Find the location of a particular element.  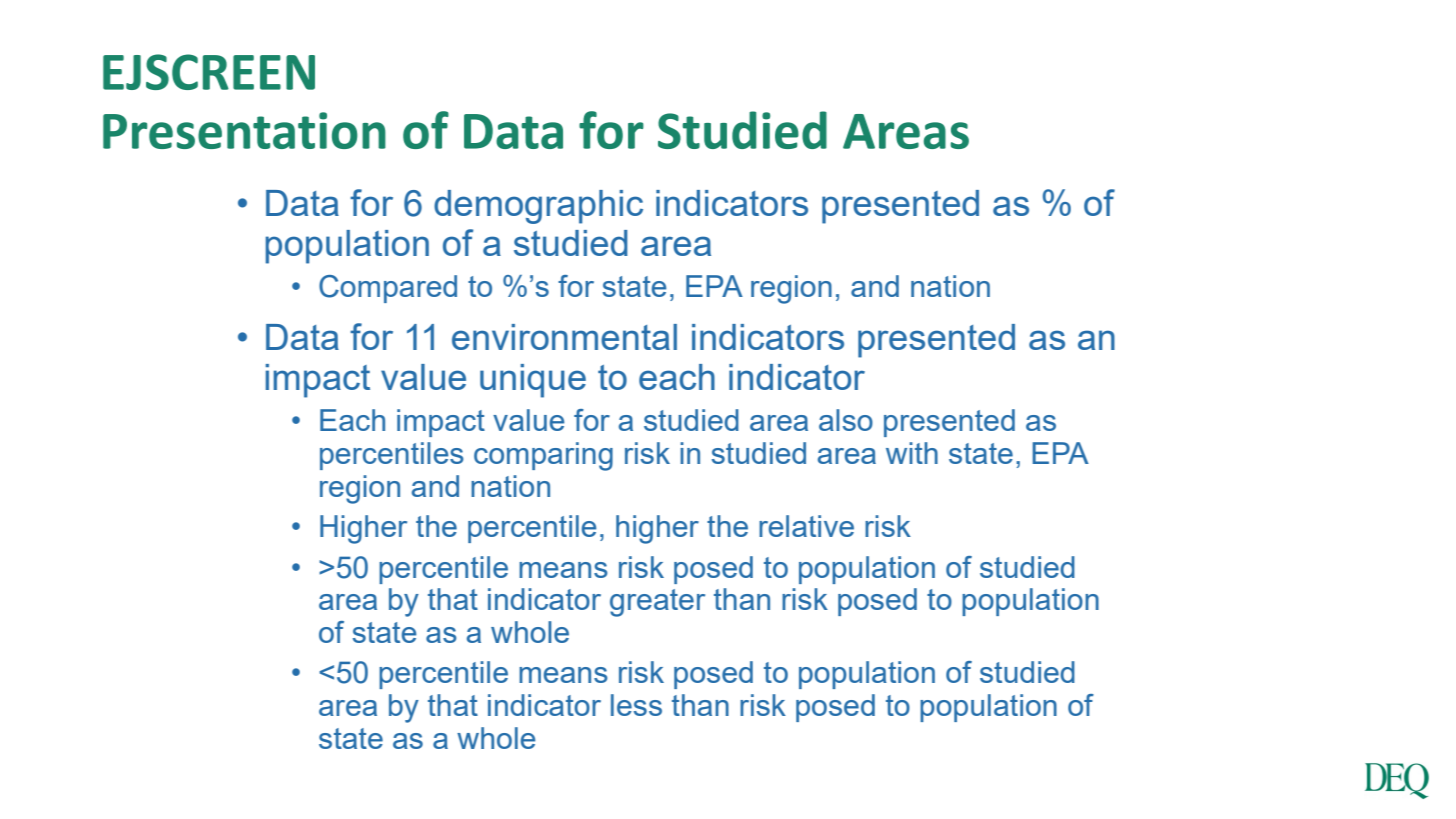

Presentation is located at coordinates (244, 130).
